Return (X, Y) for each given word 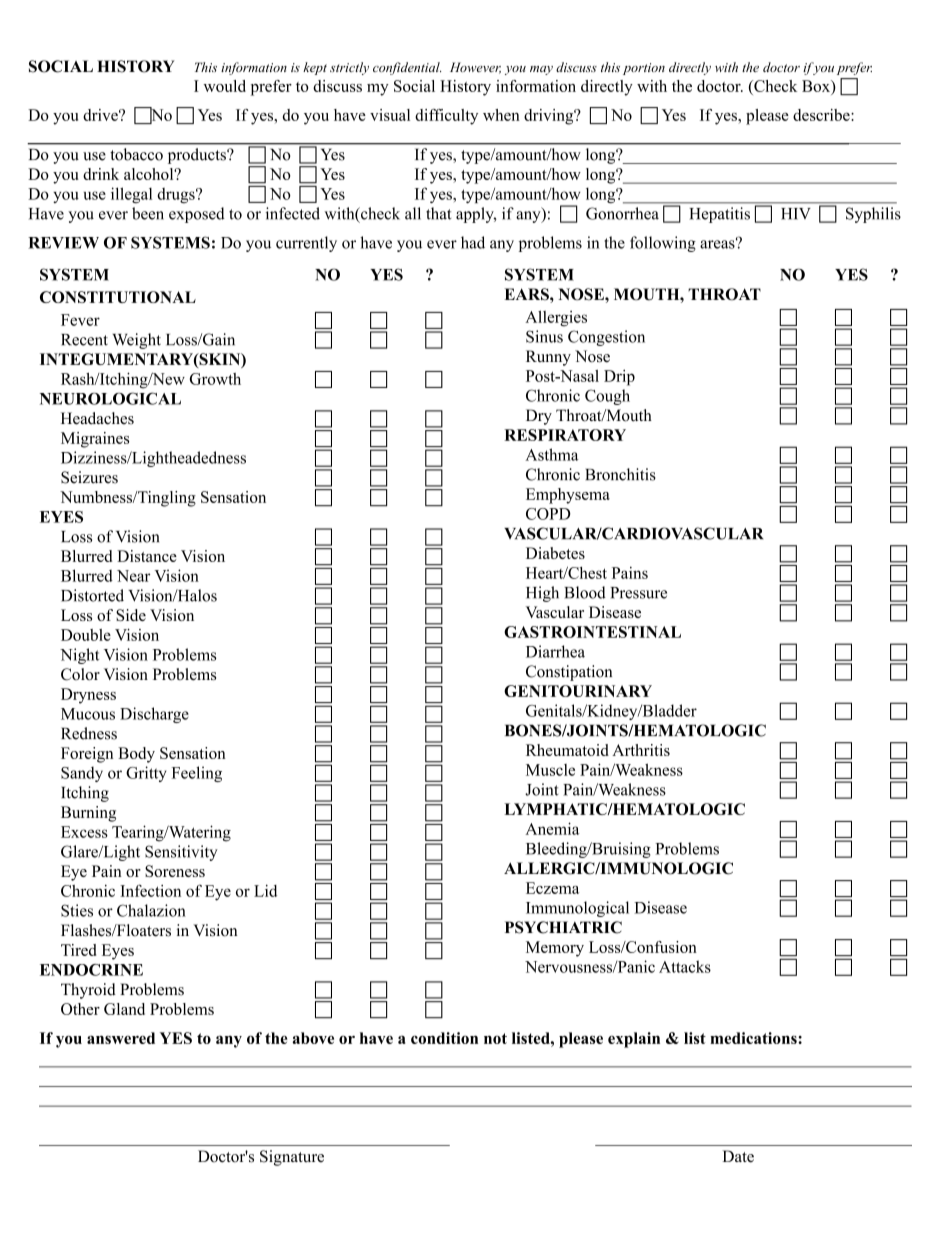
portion (644, 69)
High (542, 594)
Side (131, 615)
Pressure (639, 593)
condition (444, 1038)
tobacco (136, 154)
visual (390, 115)
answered (121, 1038)
